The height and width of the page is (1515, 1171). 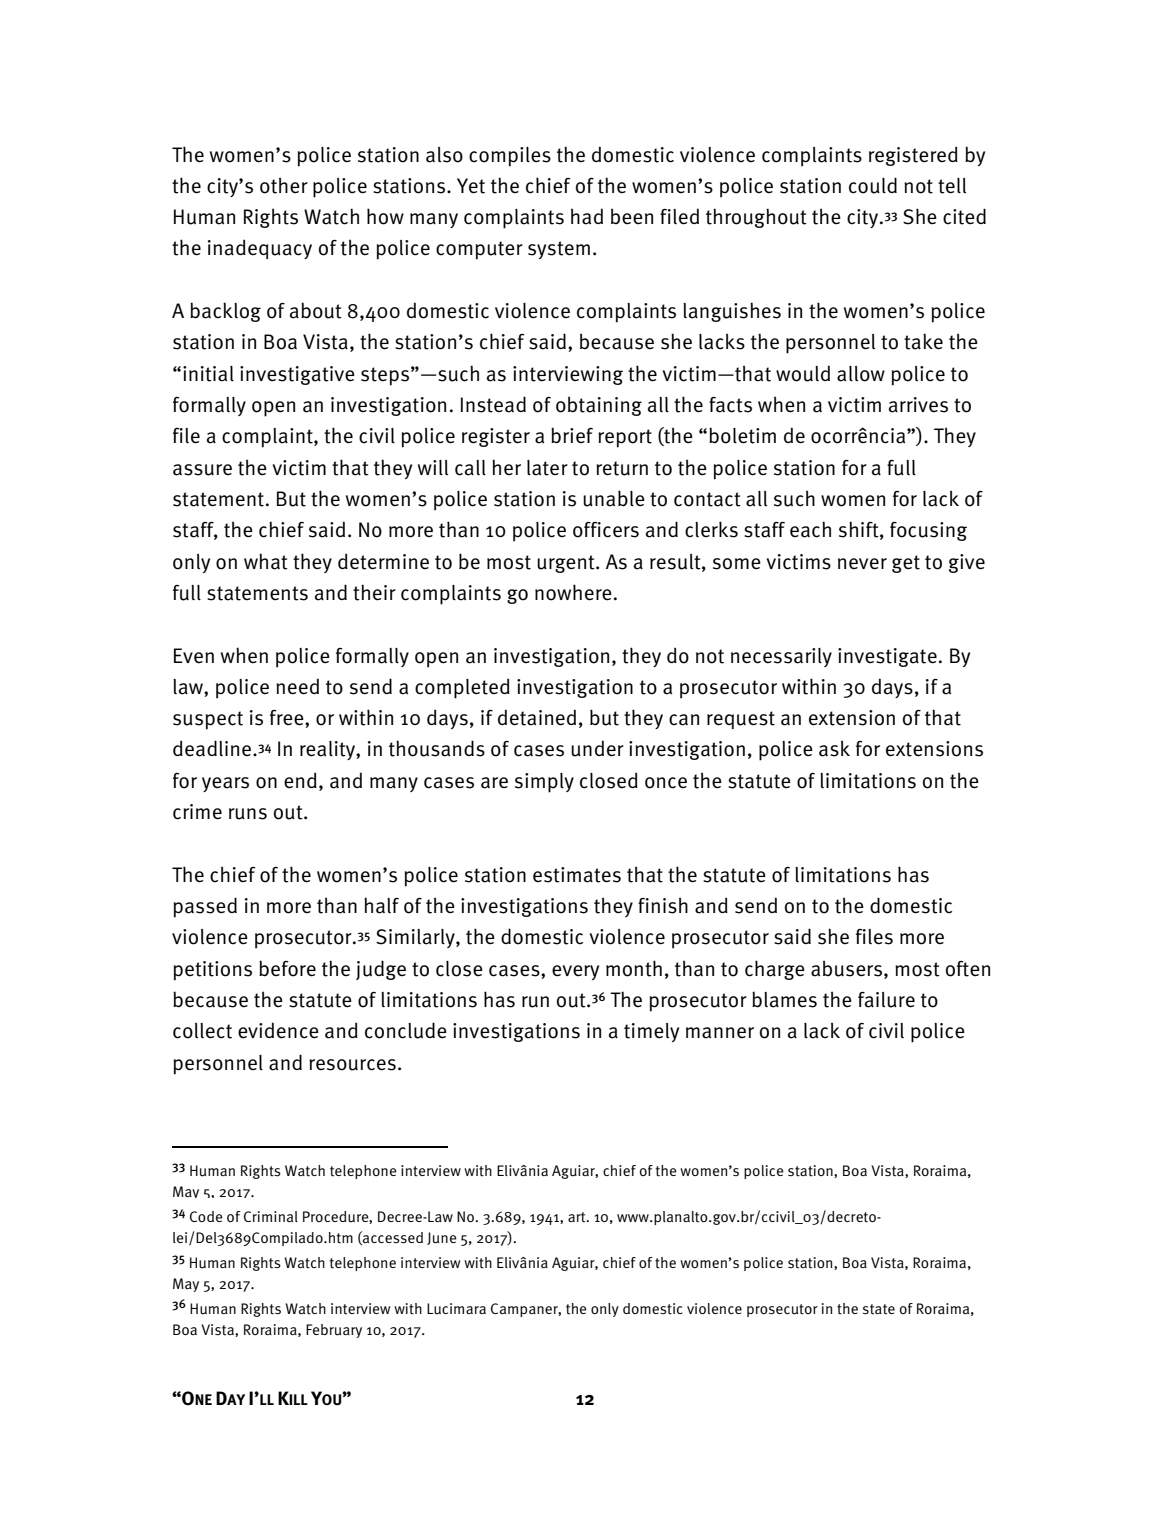 What do you see at coordinates (547, 468) in the page?
I see `later` at bounding box center [547, 468].
